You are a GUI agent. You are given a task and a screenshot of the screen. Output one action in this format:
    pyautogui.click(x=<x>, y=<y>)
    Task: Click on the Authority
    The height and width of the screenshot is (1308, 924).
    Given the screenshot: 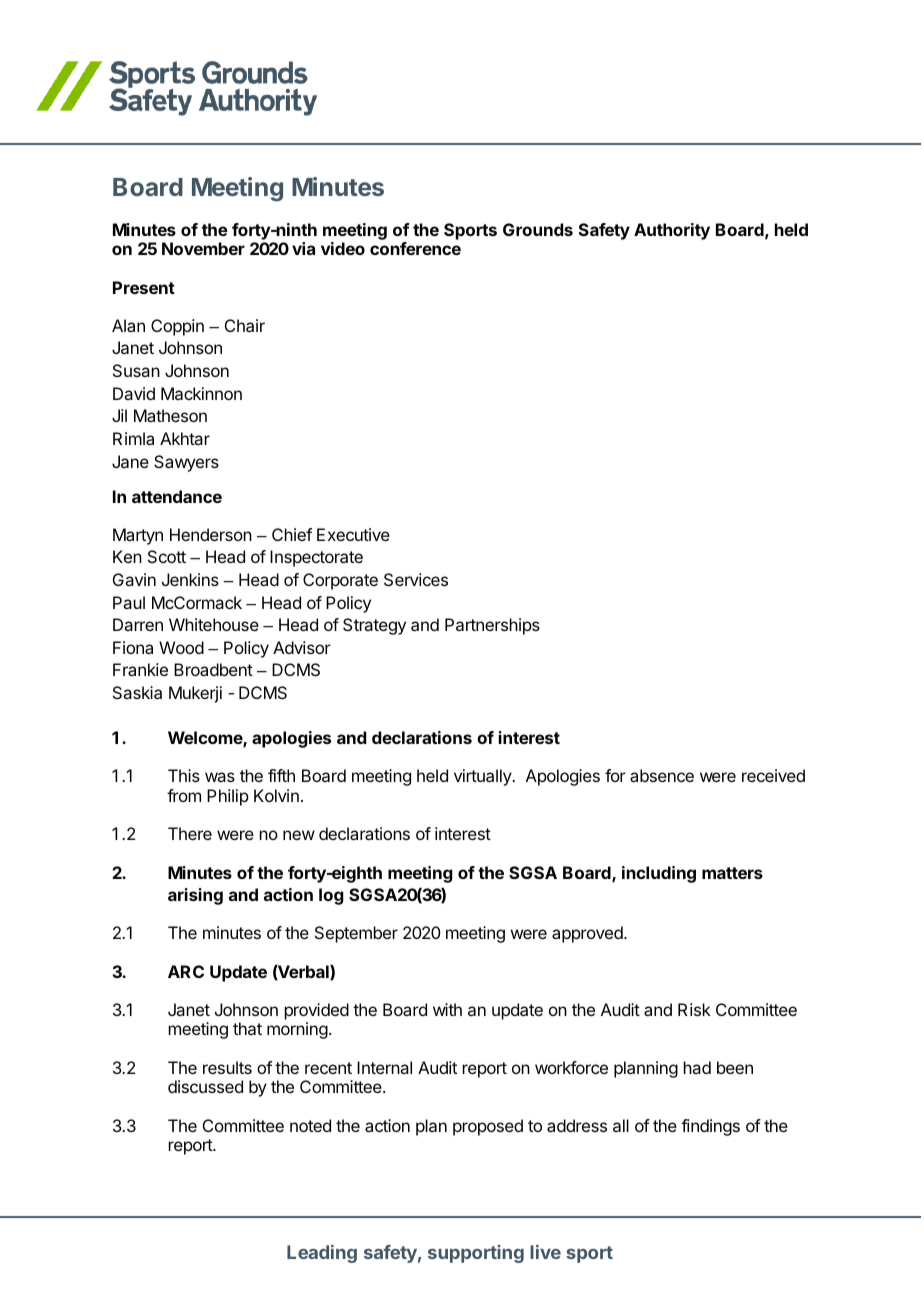 What is the action you would take?
    pyautogui.click(x=672, y=231)
